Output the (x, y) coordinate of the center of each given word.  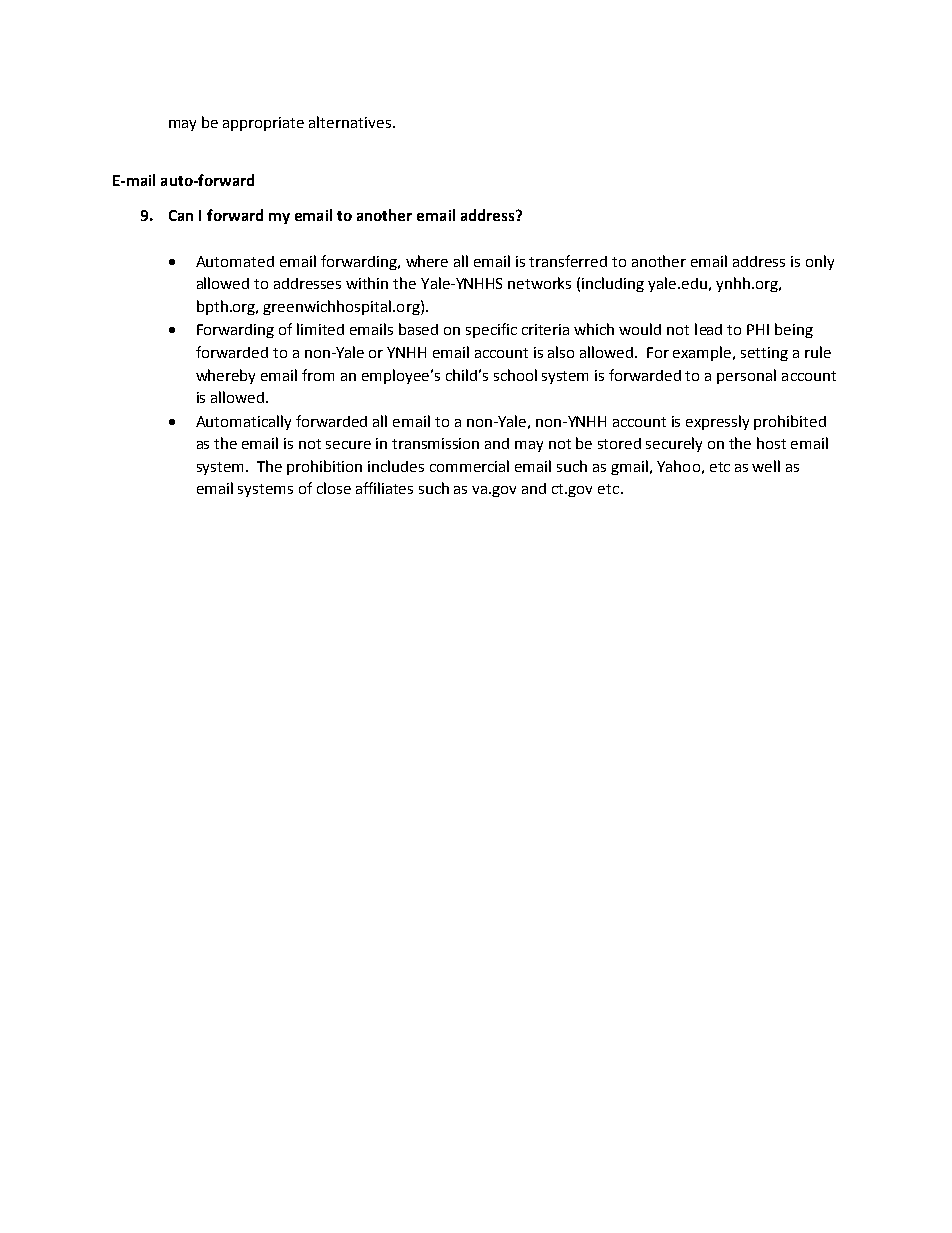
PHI (758, 329)
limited (320, 329)
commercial (469, 466)
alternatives (350, 122)
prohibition (324, 467)
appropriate (263, 124)
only (820, 262)
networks (539, 283)
